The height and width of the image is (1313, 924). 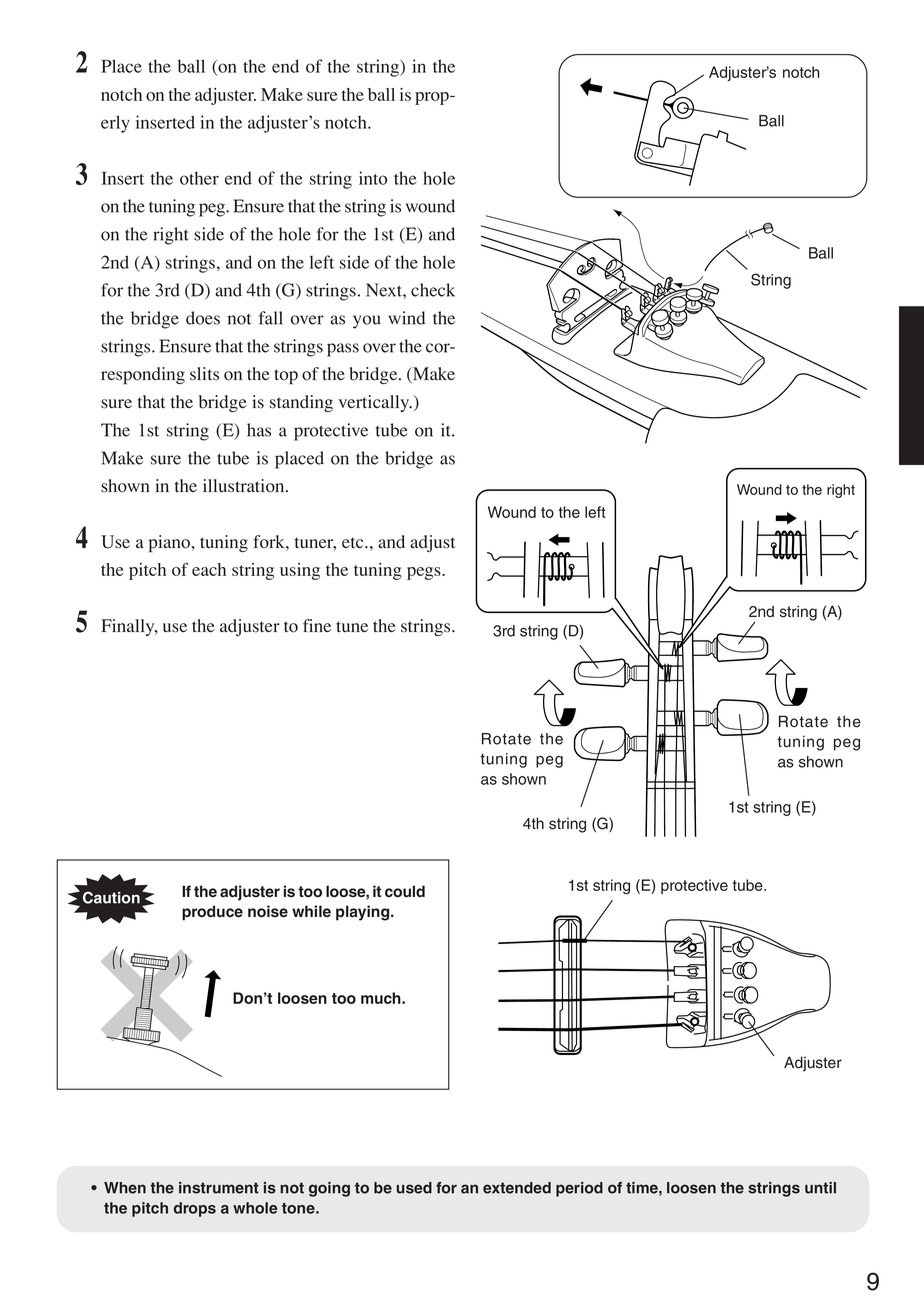 I want to click on playing, so click(x=364, y=913).
